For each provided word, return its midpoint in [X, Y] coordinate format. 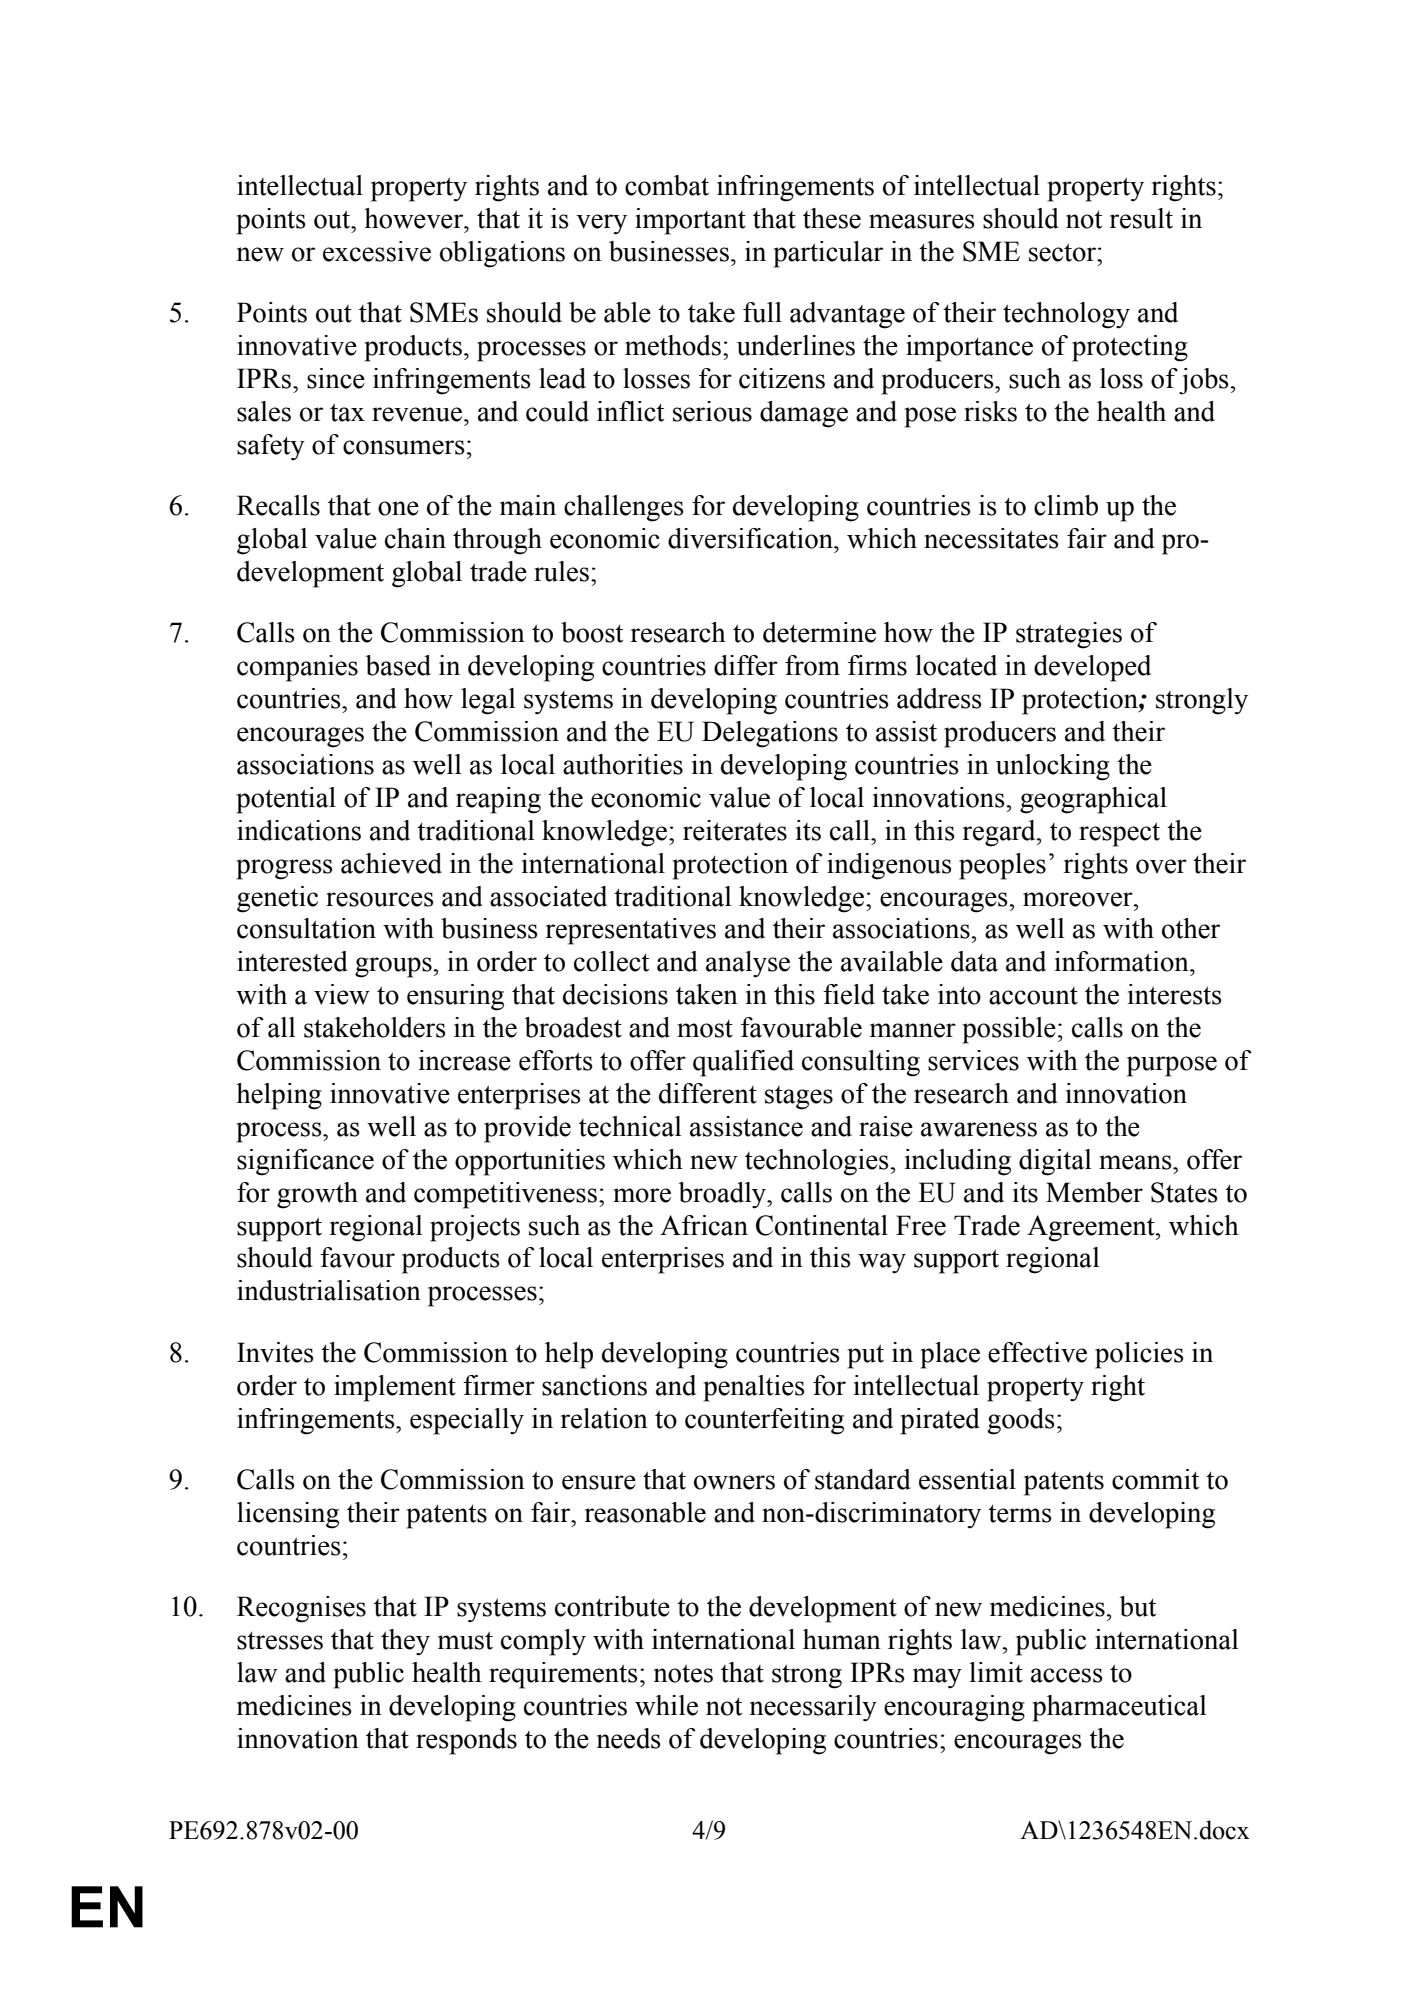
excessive [377, 251]
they [405, 1642]
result [1141, 218]
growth [317, 1195]
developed [1092, 668]
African [704, 1225]
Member [1094, 1192]
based [398, 665]
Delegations [770, 734]
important [690, 221]
